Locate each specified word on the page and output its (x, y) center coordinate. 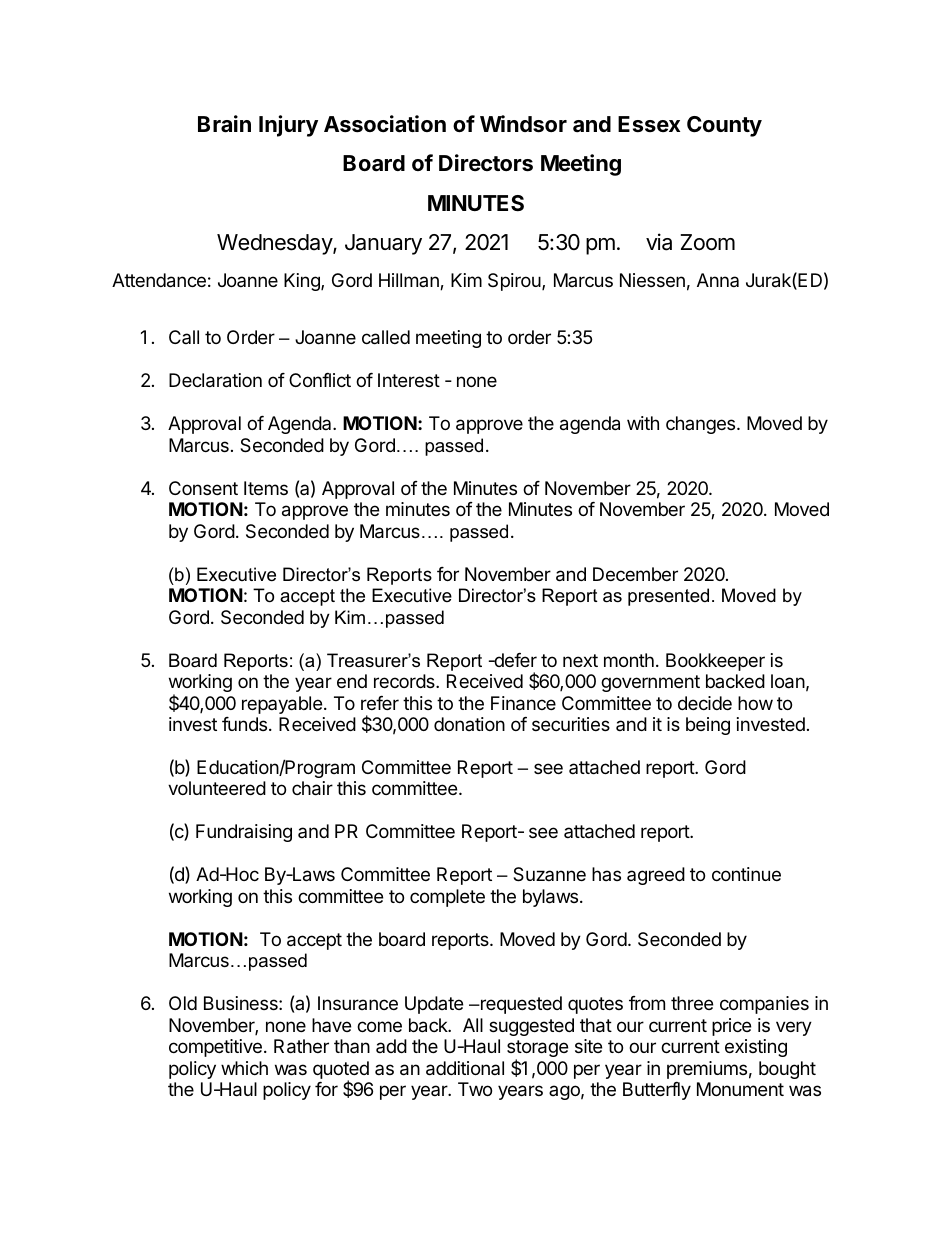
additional (465, 1068)
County (724, 126)
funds (246, 724)
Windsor (523, 124)
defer (514, 660)
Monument (740, 1089)
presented (668, 597)
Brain (224, 124)
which (244, 1068)
